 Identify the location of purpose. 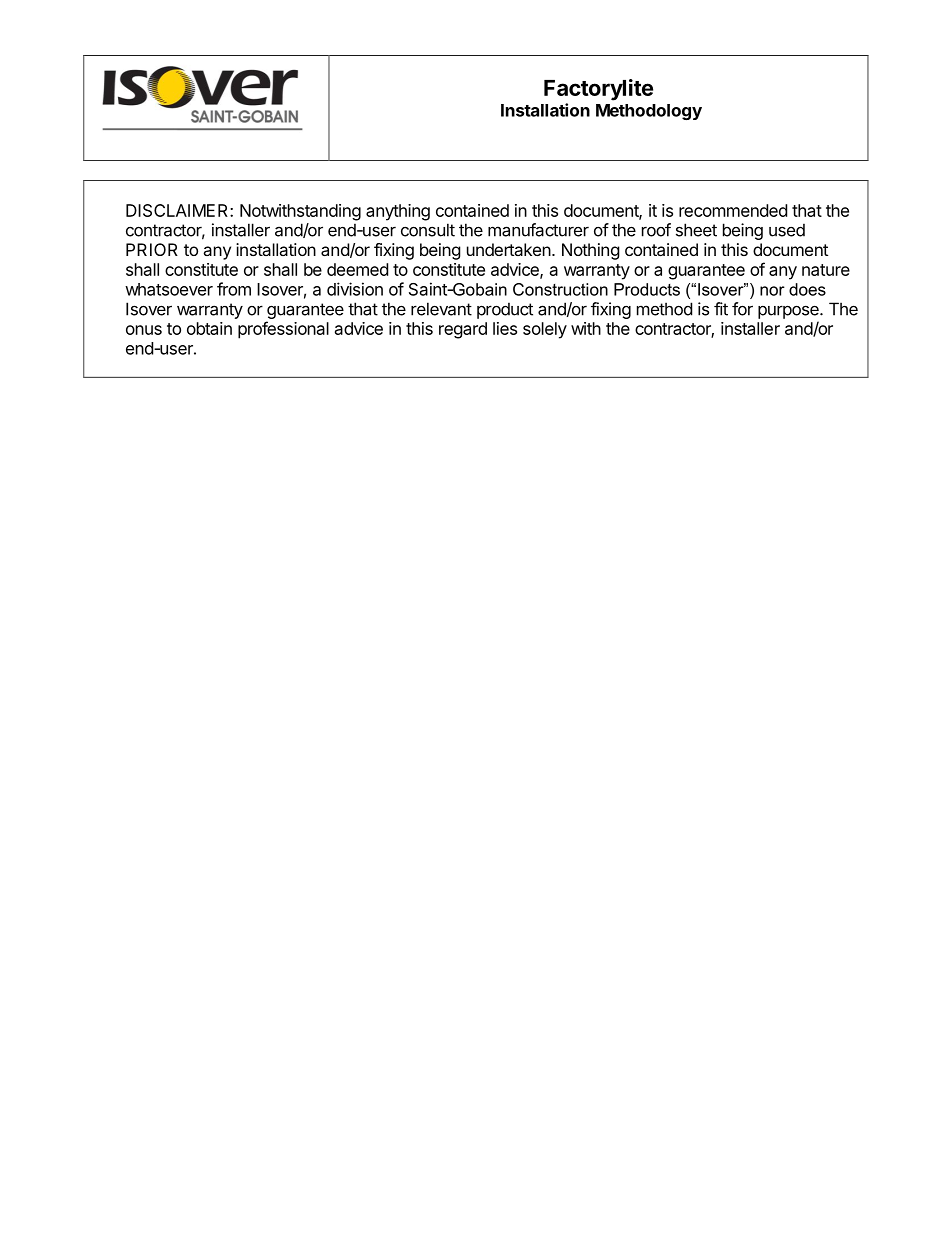
(789, 312).
